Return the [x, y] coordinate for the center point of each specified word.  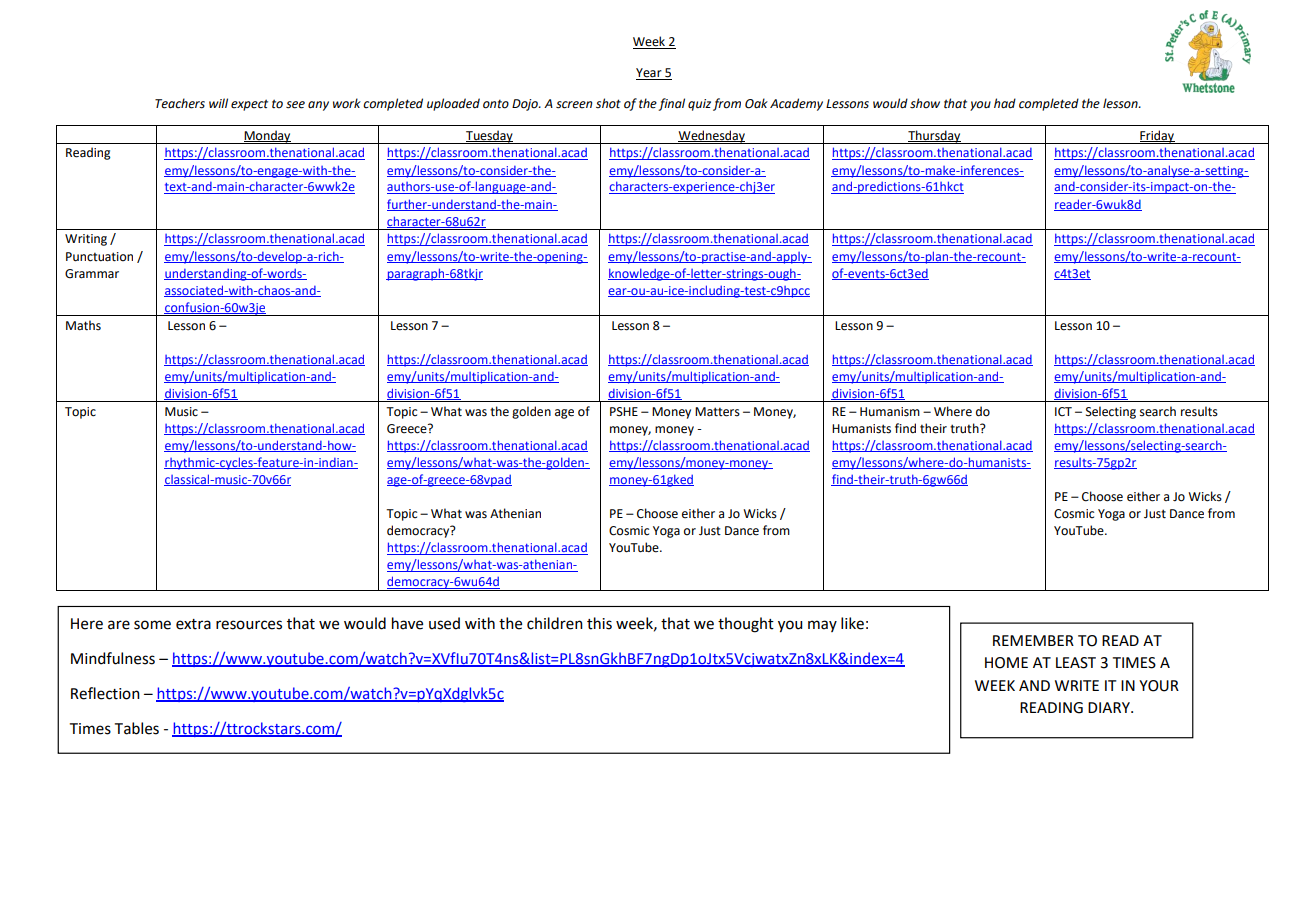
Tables [137, 728]
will [218, 103]
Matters [717, 412]
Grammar [92, 274]
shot [608, 103]
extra [193, 624]
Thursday [934, 137]
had [1005, 103]
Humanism [890, 412]
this [599, 623]
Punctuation [99, 257]
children [555, 623]
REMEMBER [1033, 640]
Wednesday [711, 137]
